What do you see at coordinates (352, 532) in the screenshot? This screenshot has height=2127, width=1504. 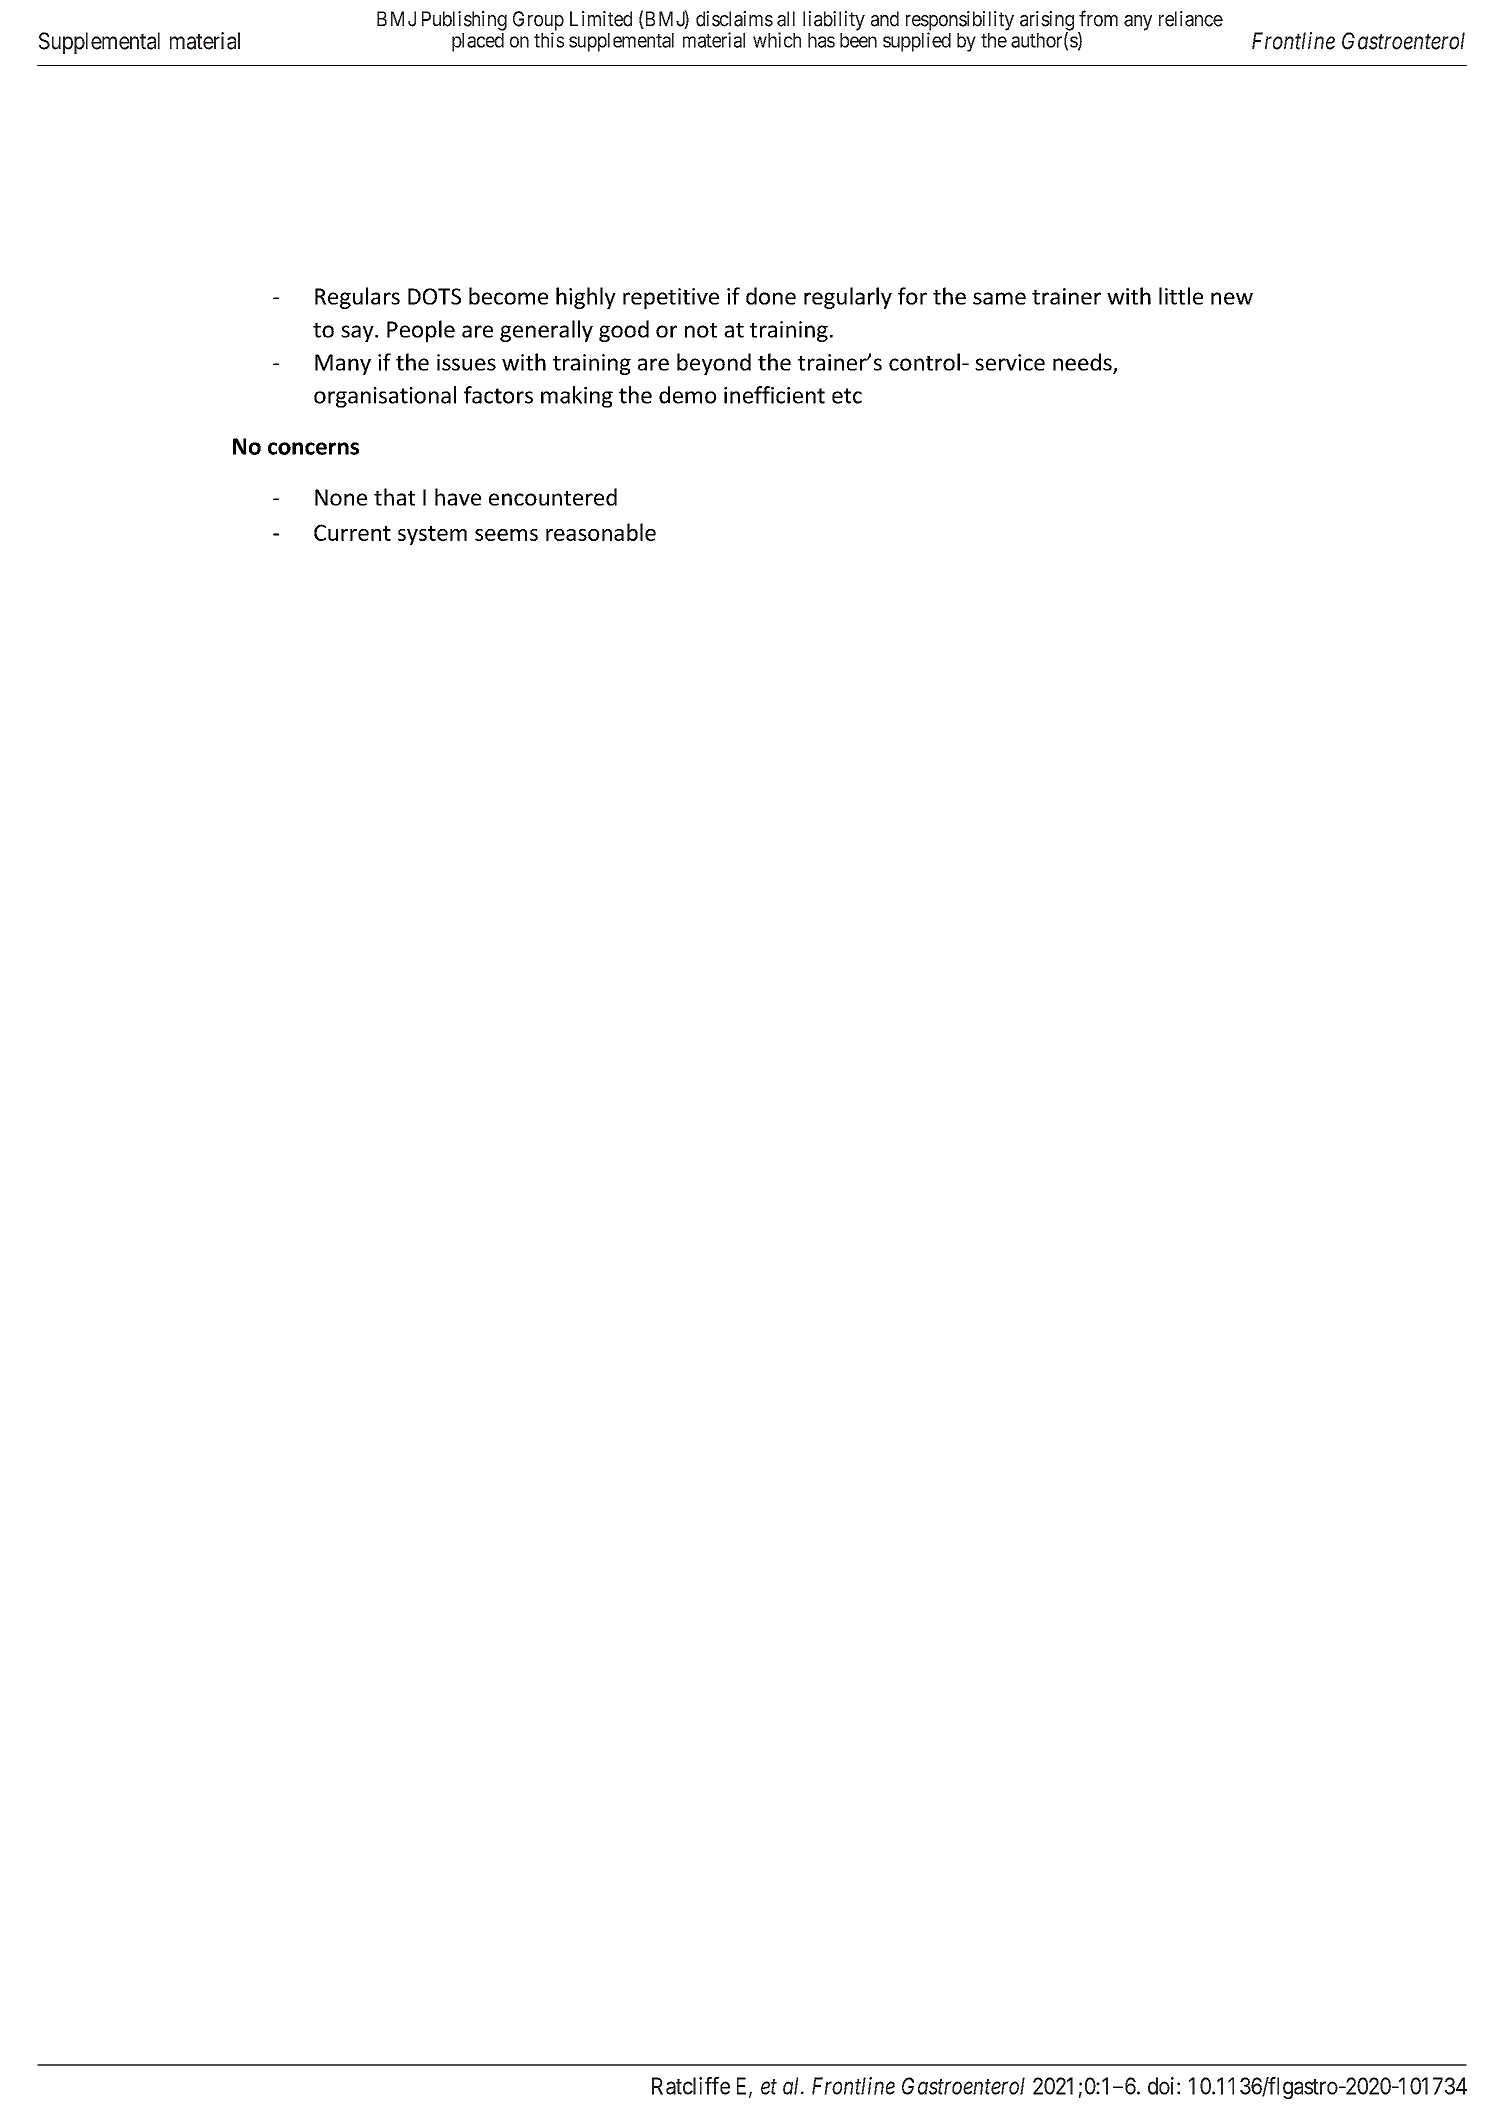 I see `Current` at bounding box center [352, 532].
